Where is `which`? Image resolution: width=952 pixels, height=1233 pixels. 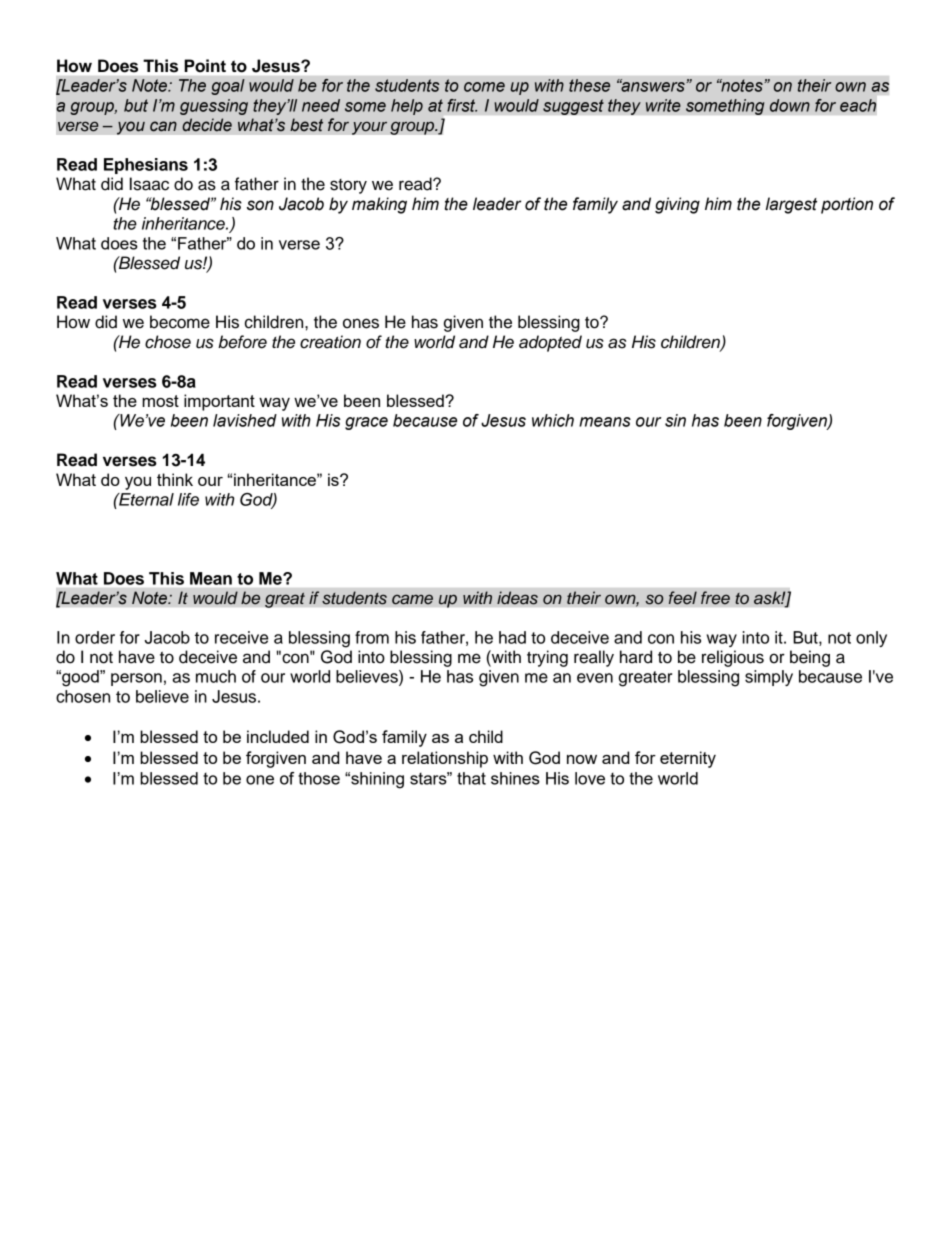
which is located at coordinates (553, 420).
